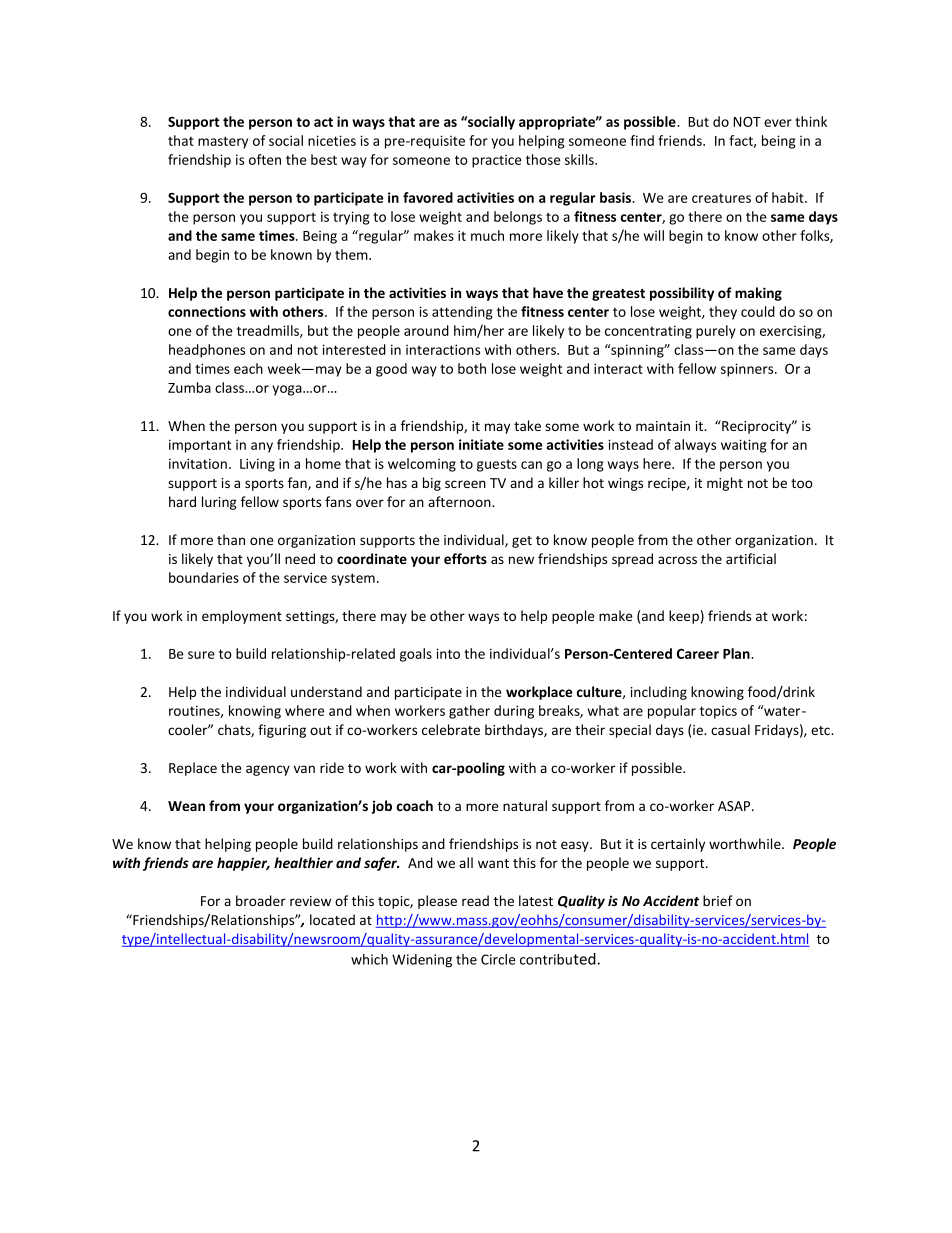 The height and width of the page is (1233, 952). What do you see at coordinates (261, 900) in the page?
I see `broader` at bounding box center [261, 900].
